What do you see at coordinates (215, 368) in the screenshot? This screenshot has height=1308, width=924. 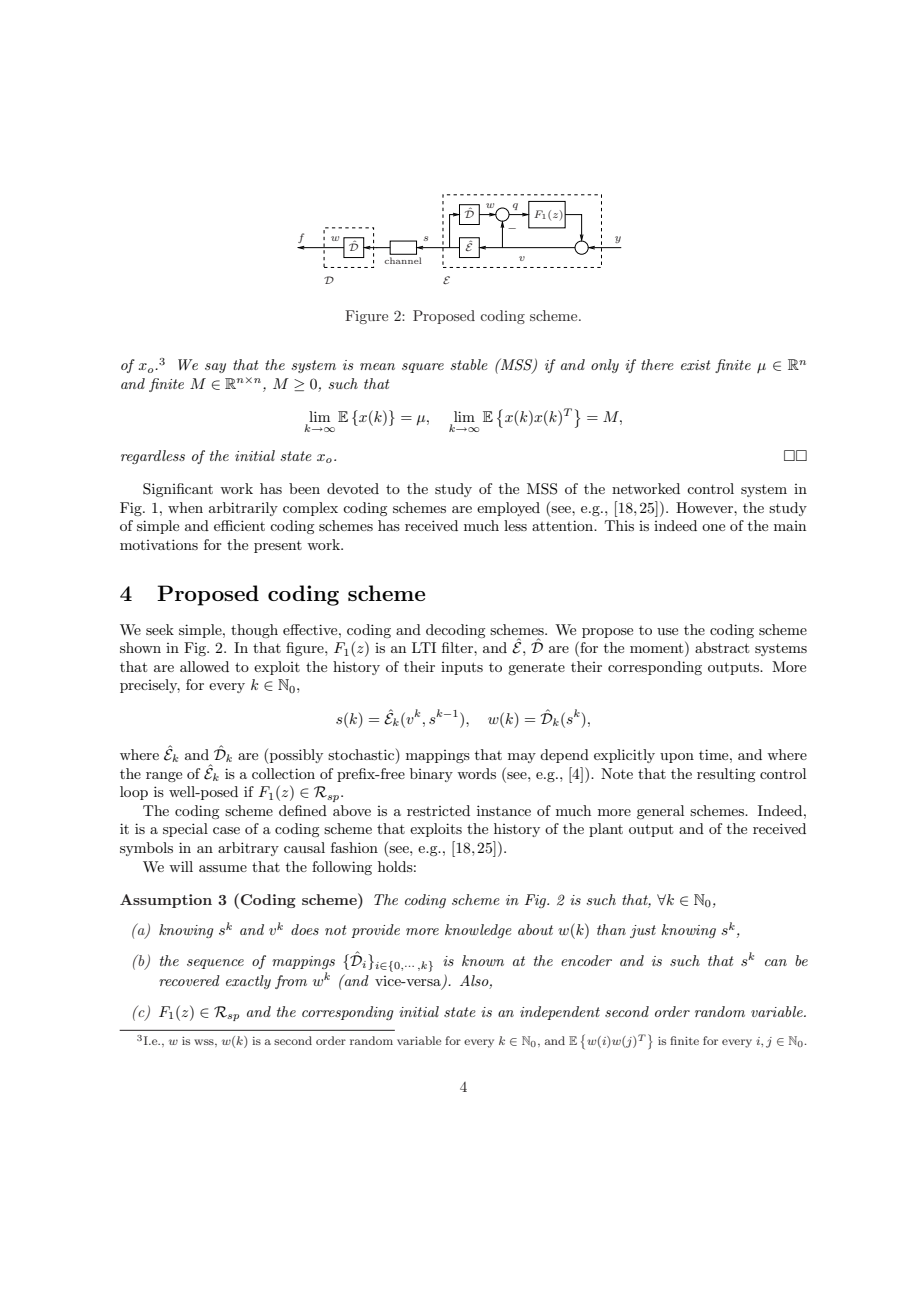 I see `say` at bounding box center [215, 368].
